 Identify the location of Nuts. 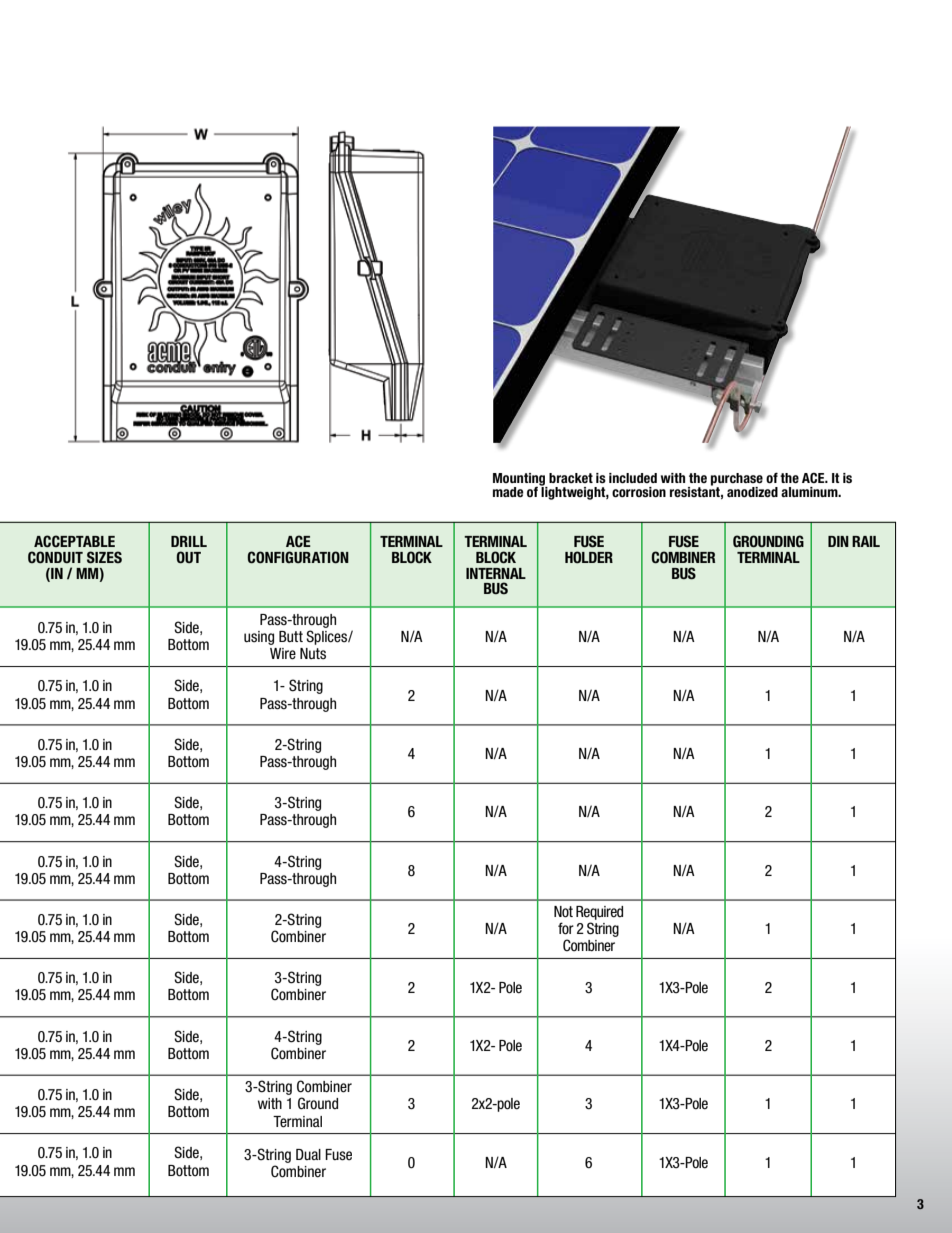
(313, 653).
